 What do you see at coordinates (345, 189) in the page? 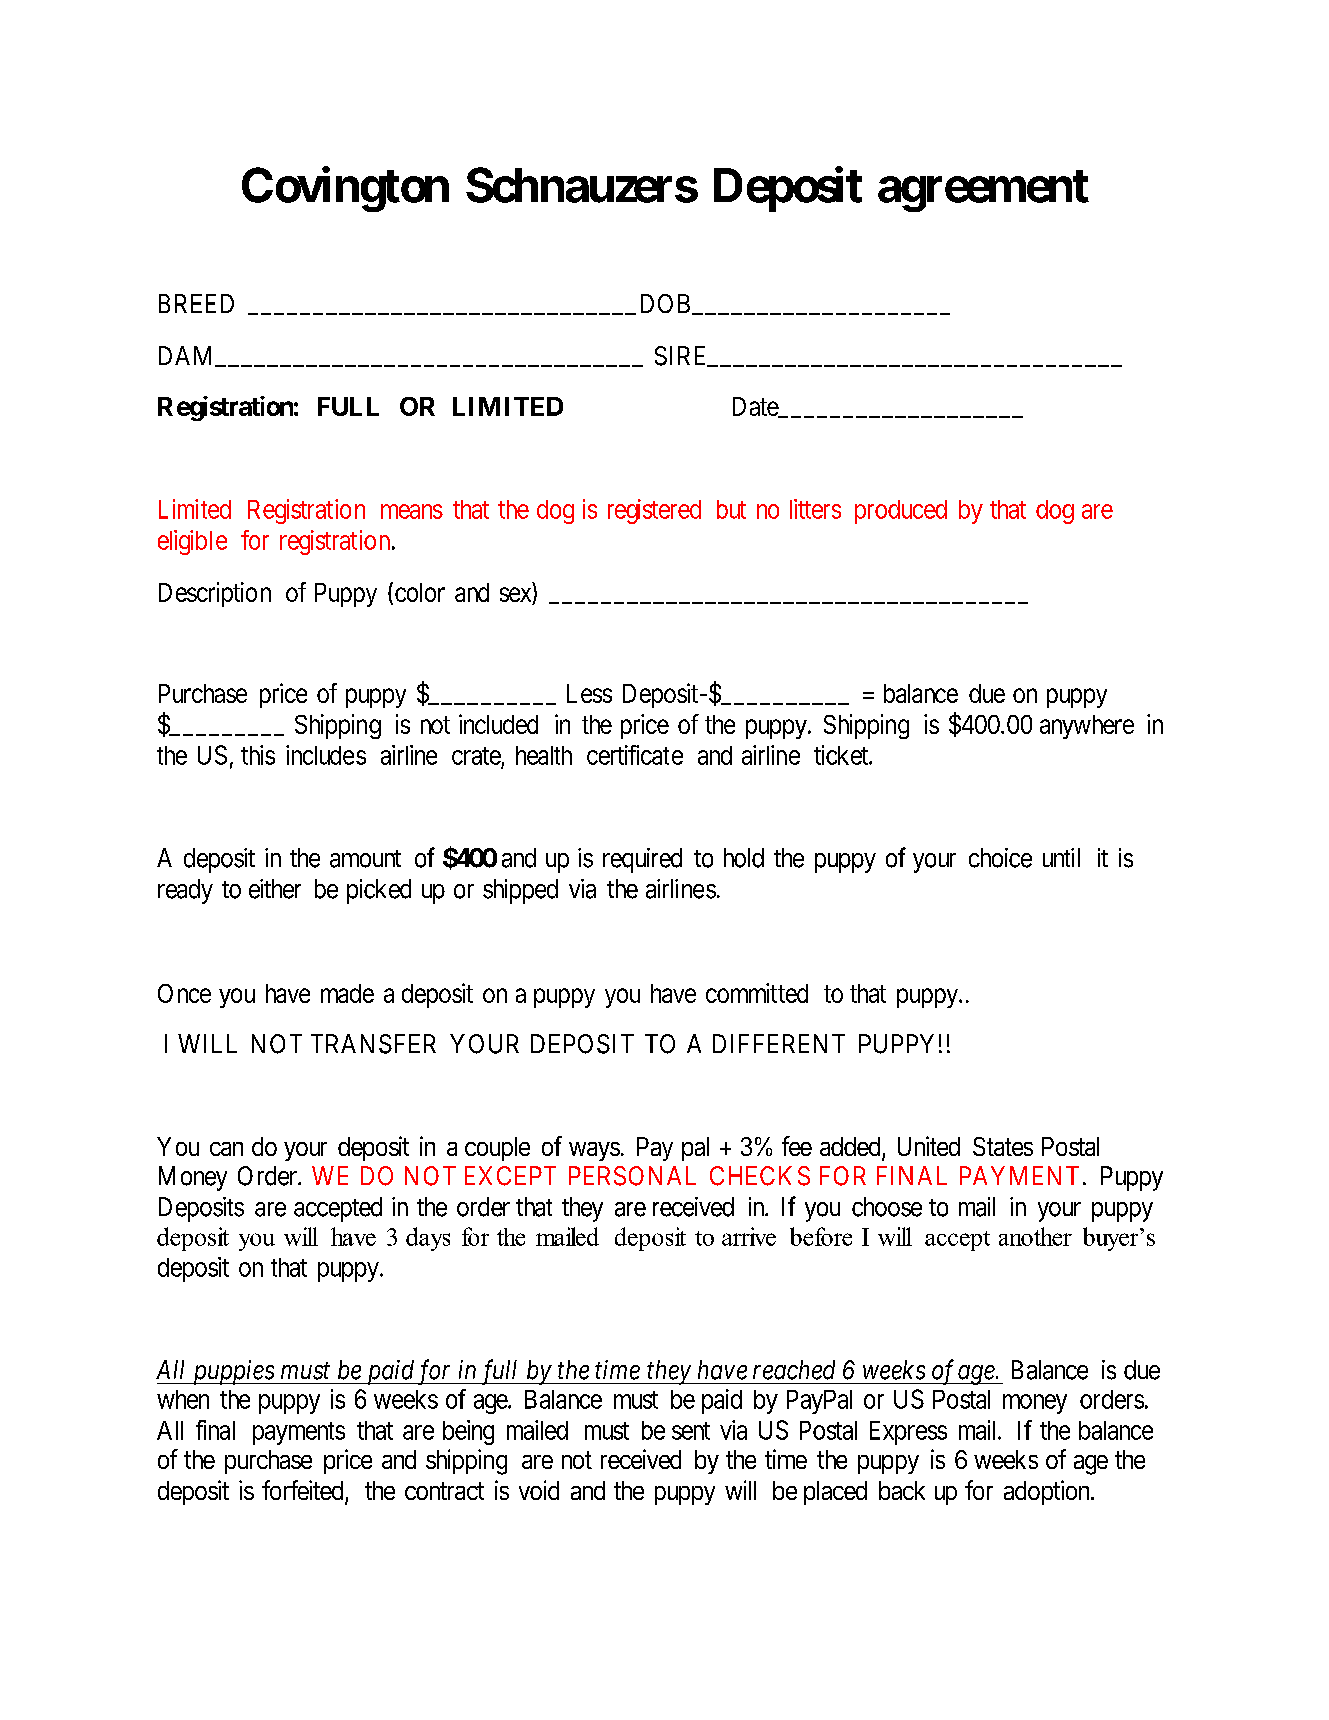
I see `Covington` at bounding box center [345, 189].
